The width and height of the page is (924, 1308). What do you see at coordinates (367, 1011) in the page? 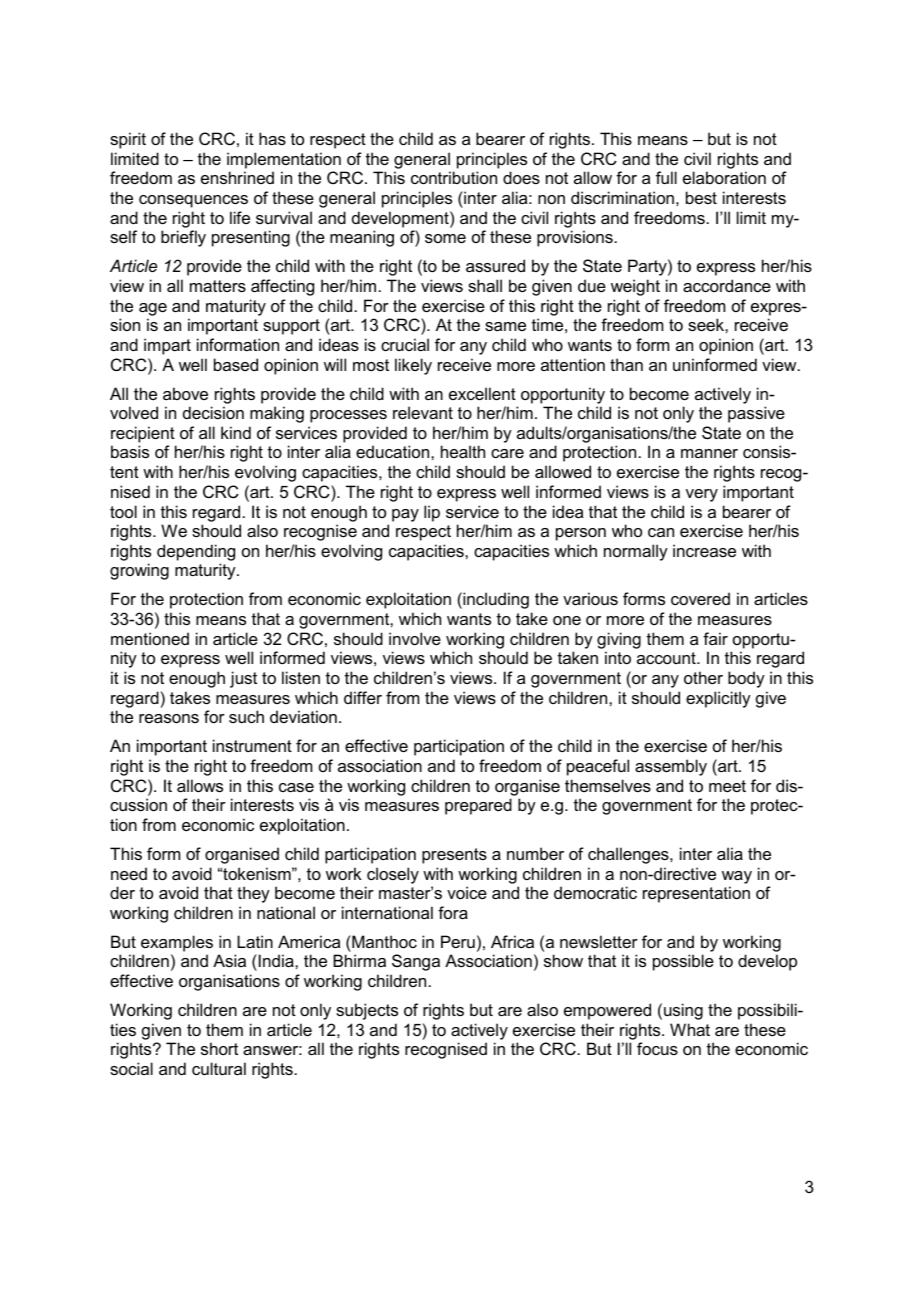
I see `subjects` at bounding box center [367, 1011].
